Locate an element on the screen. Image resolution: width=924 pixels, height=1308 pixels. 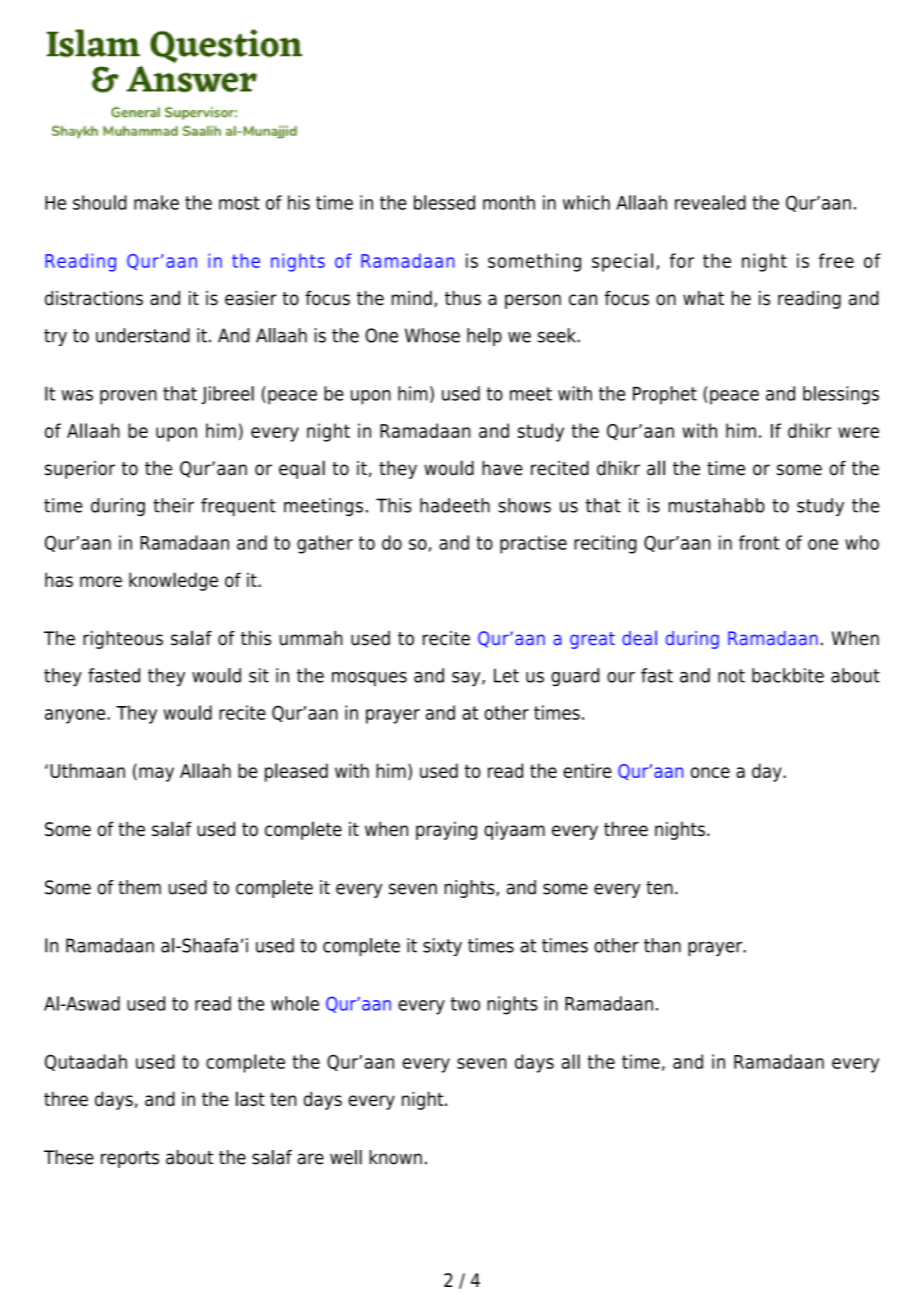
their is located at coordinates (173, 505).
